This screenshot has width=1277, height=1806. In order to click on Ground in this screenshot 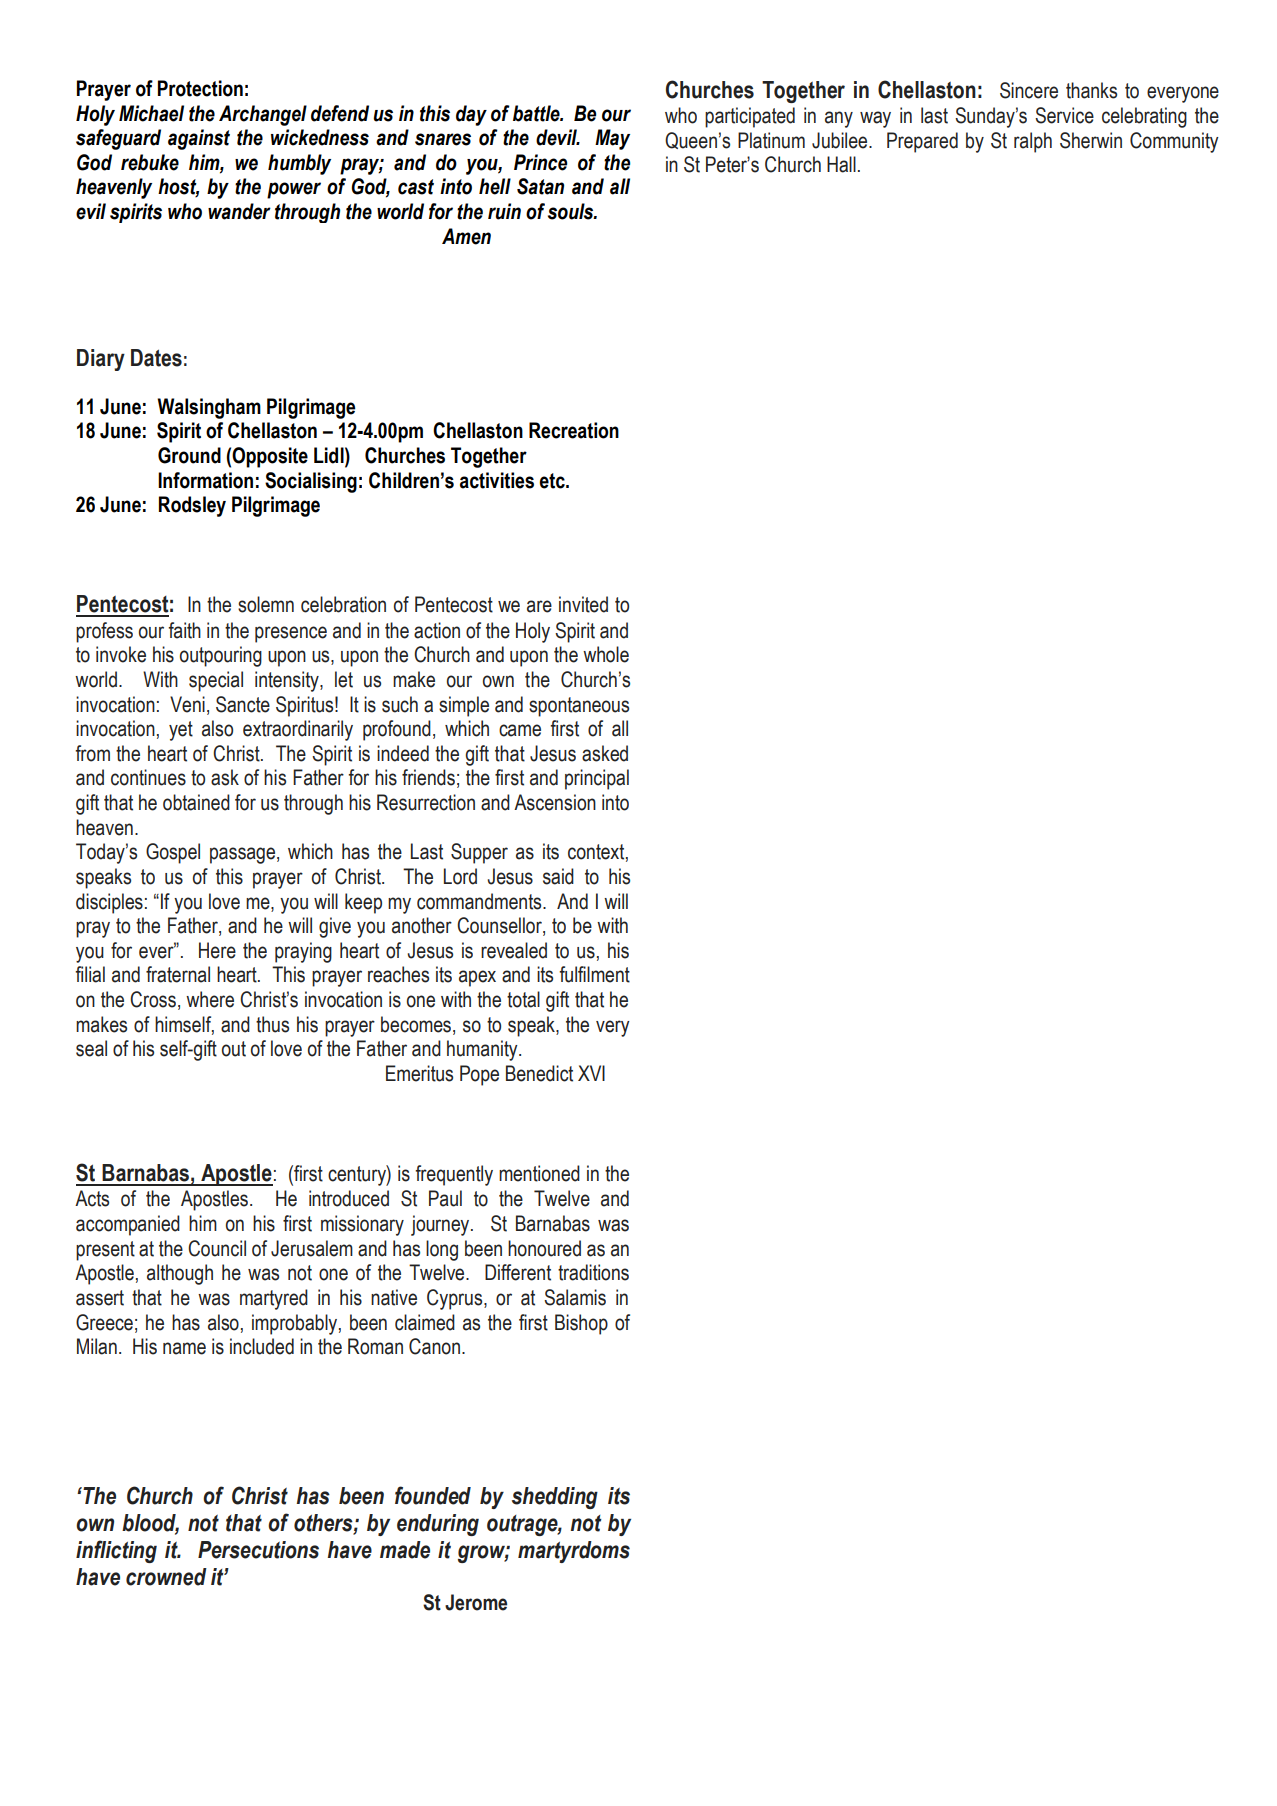, I will do `click(189, 455)`.
